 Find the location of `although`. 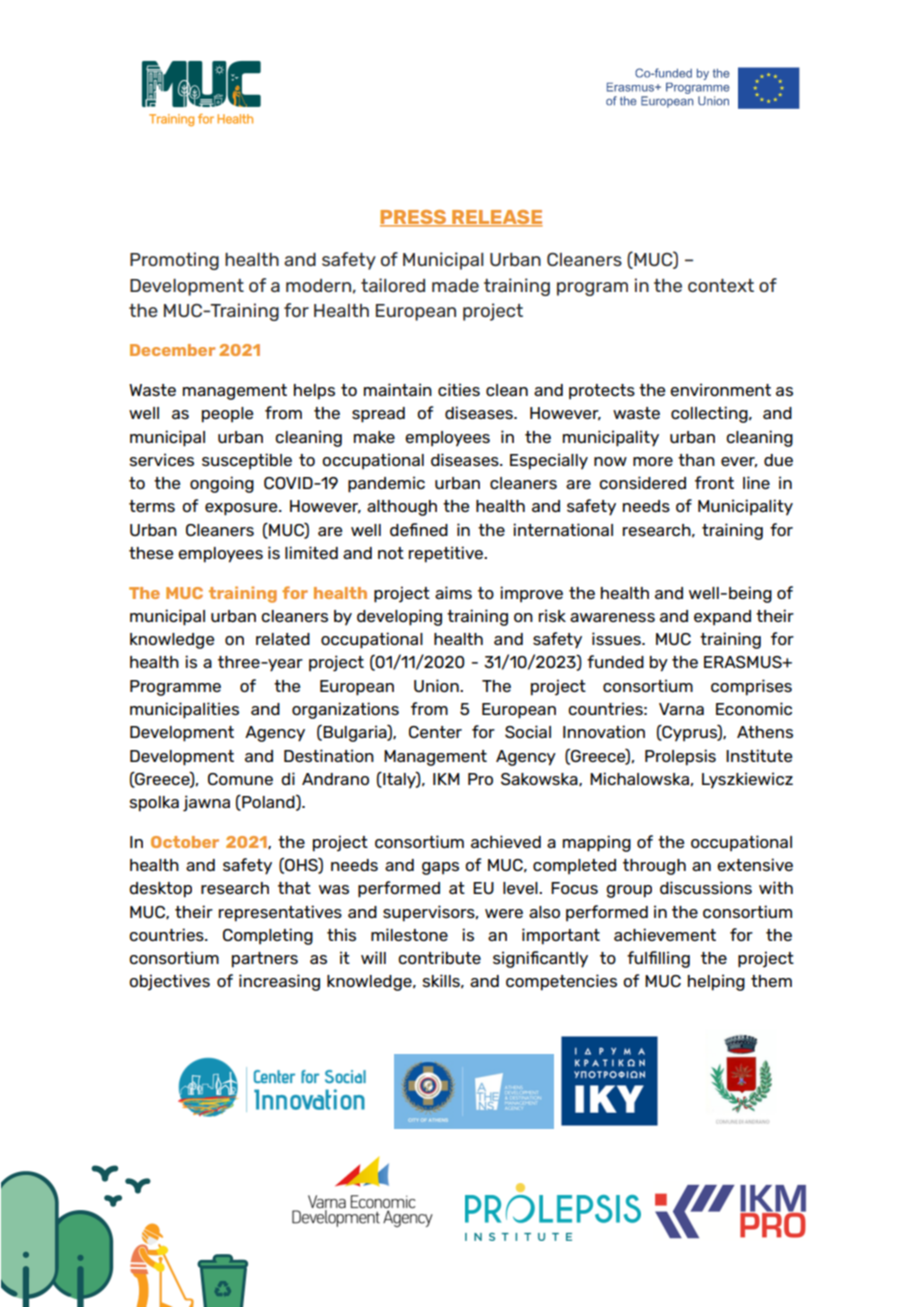

although is located at coordinates (402, 508).
